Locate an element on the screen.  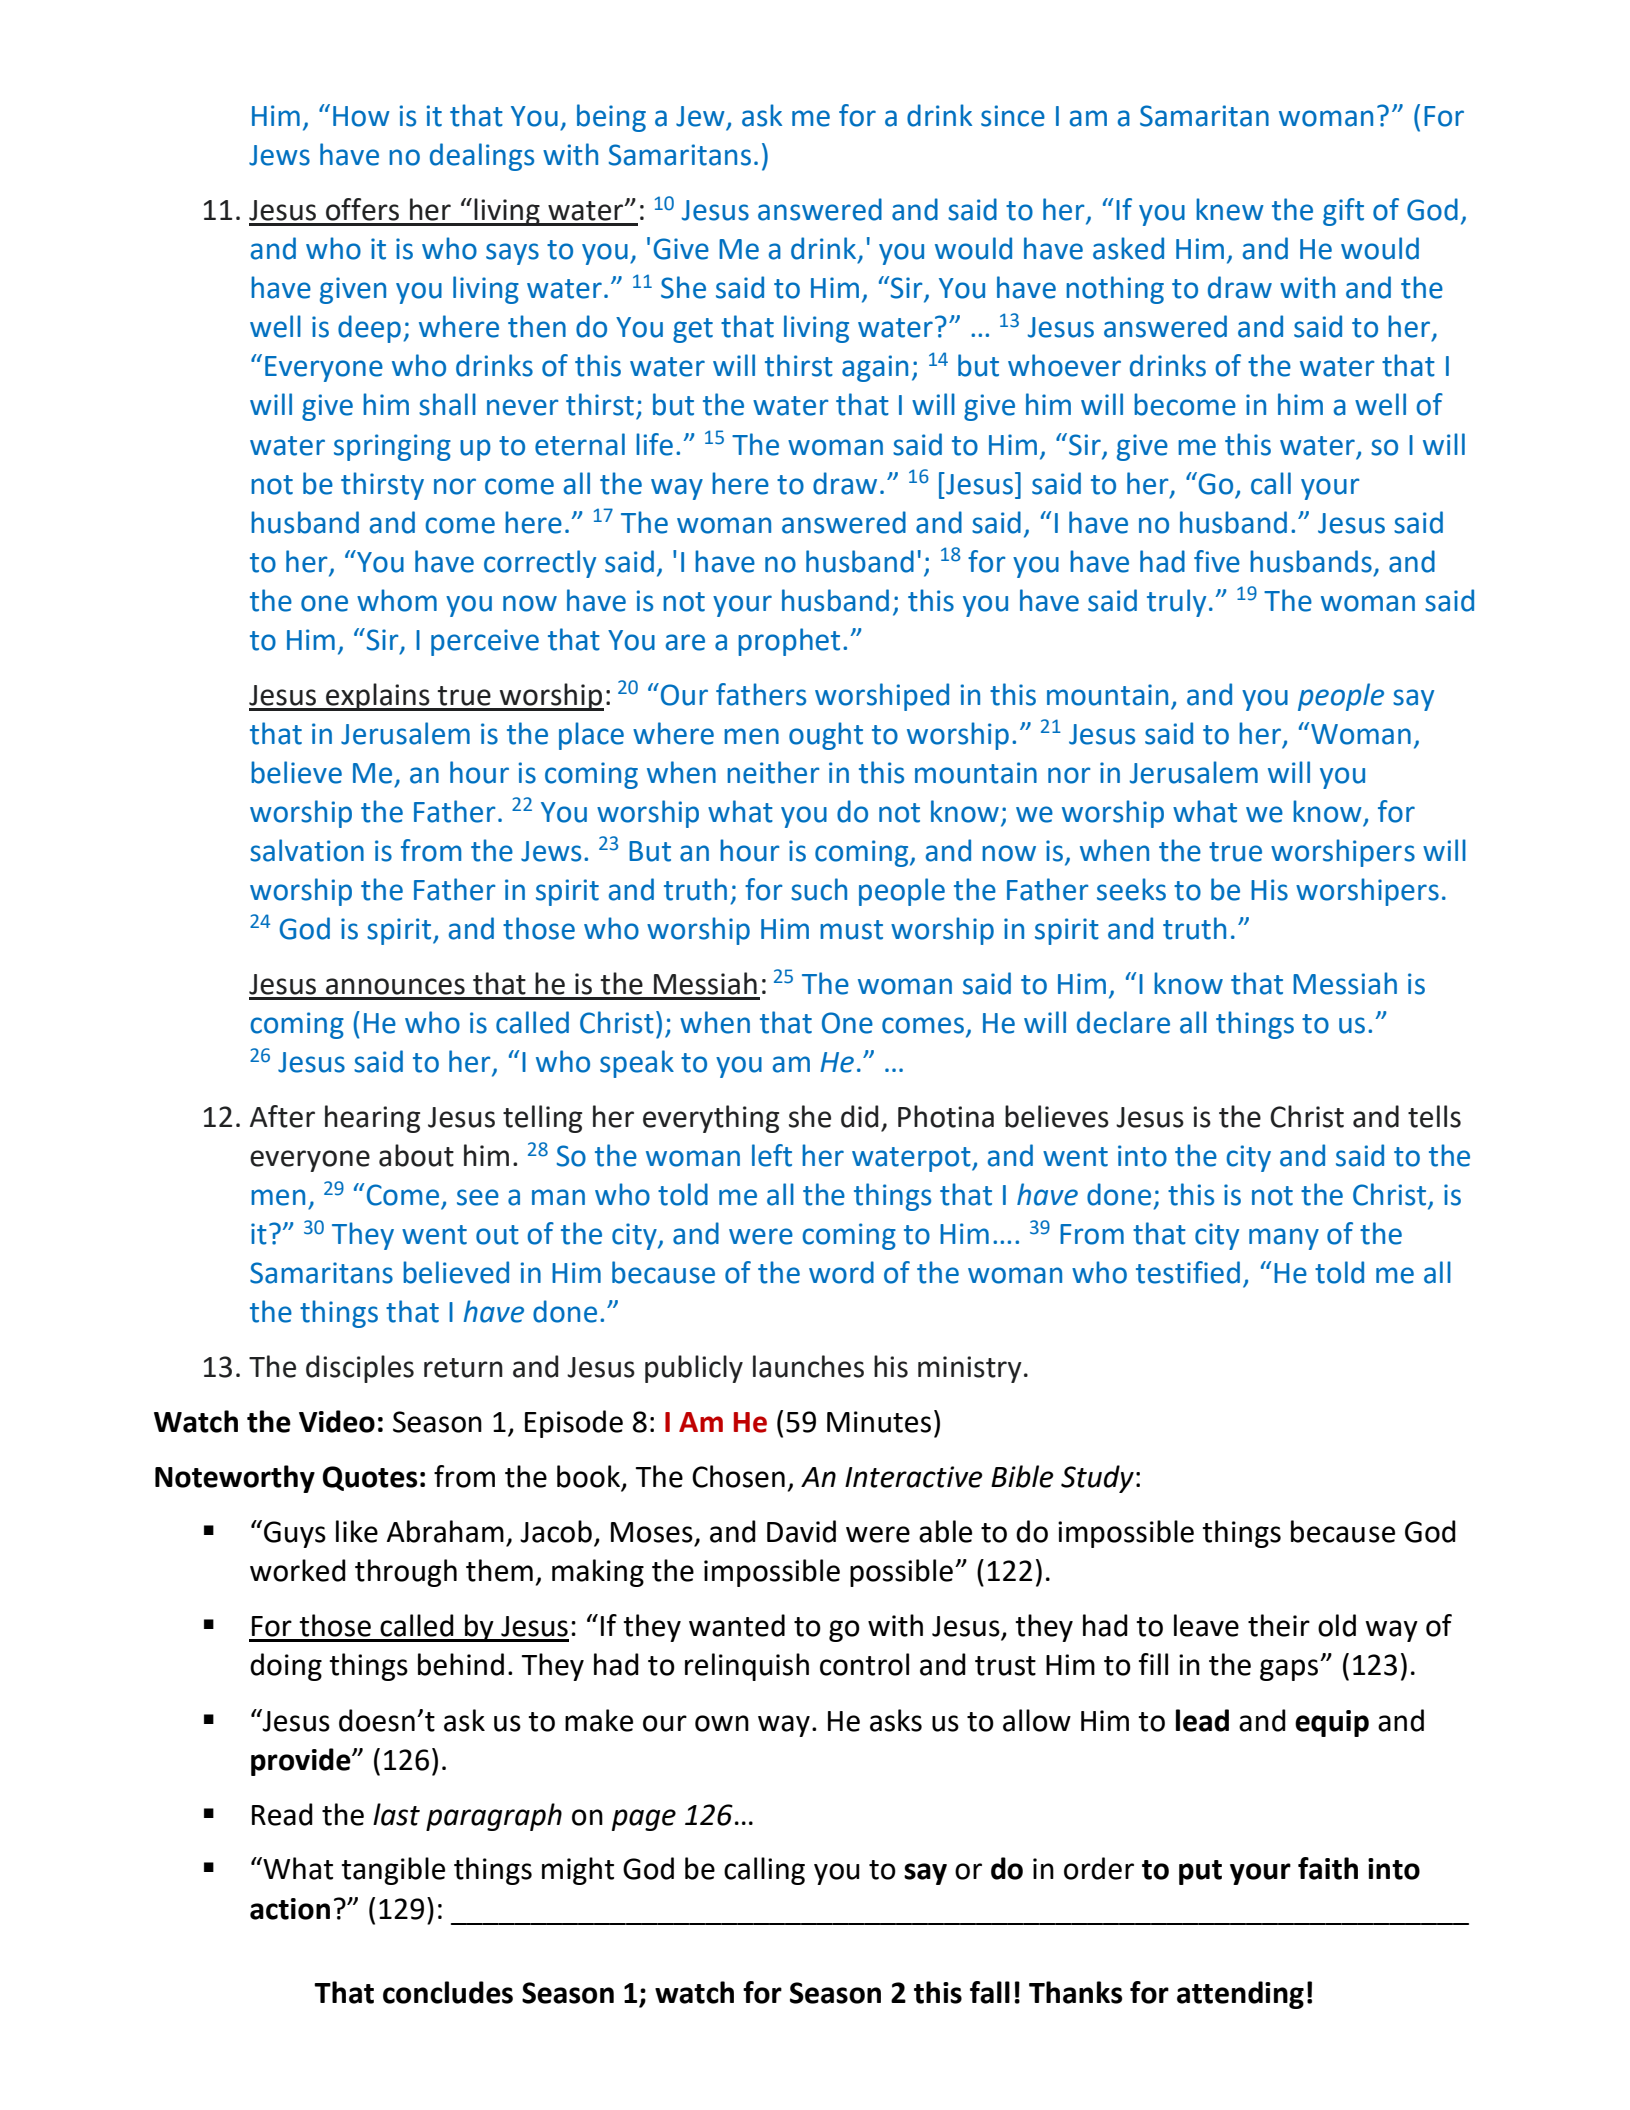
since is located at coordinates (1013, 116).
